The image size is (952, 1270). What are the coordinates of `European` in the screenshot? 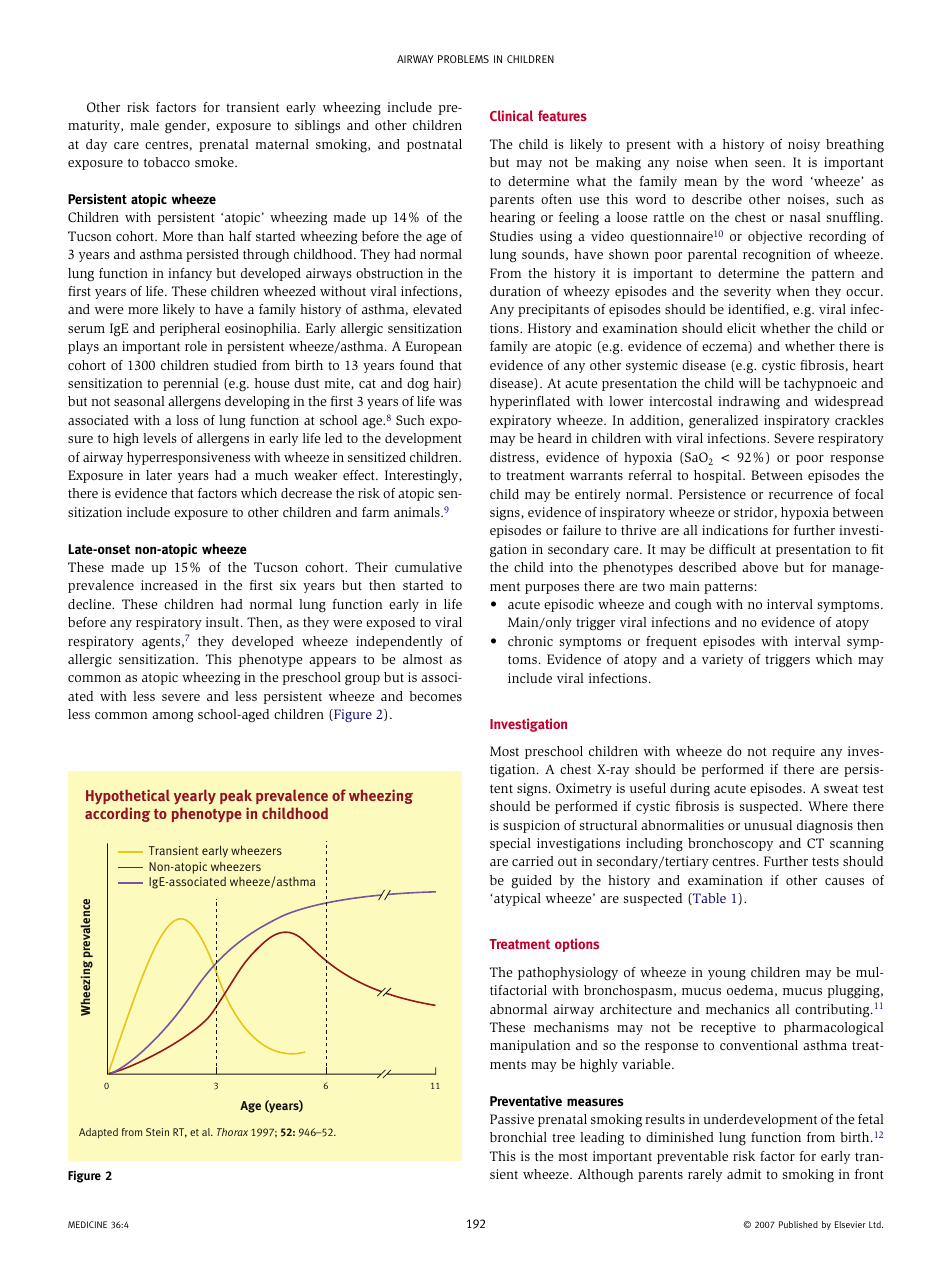 It's located at (434, 347).
